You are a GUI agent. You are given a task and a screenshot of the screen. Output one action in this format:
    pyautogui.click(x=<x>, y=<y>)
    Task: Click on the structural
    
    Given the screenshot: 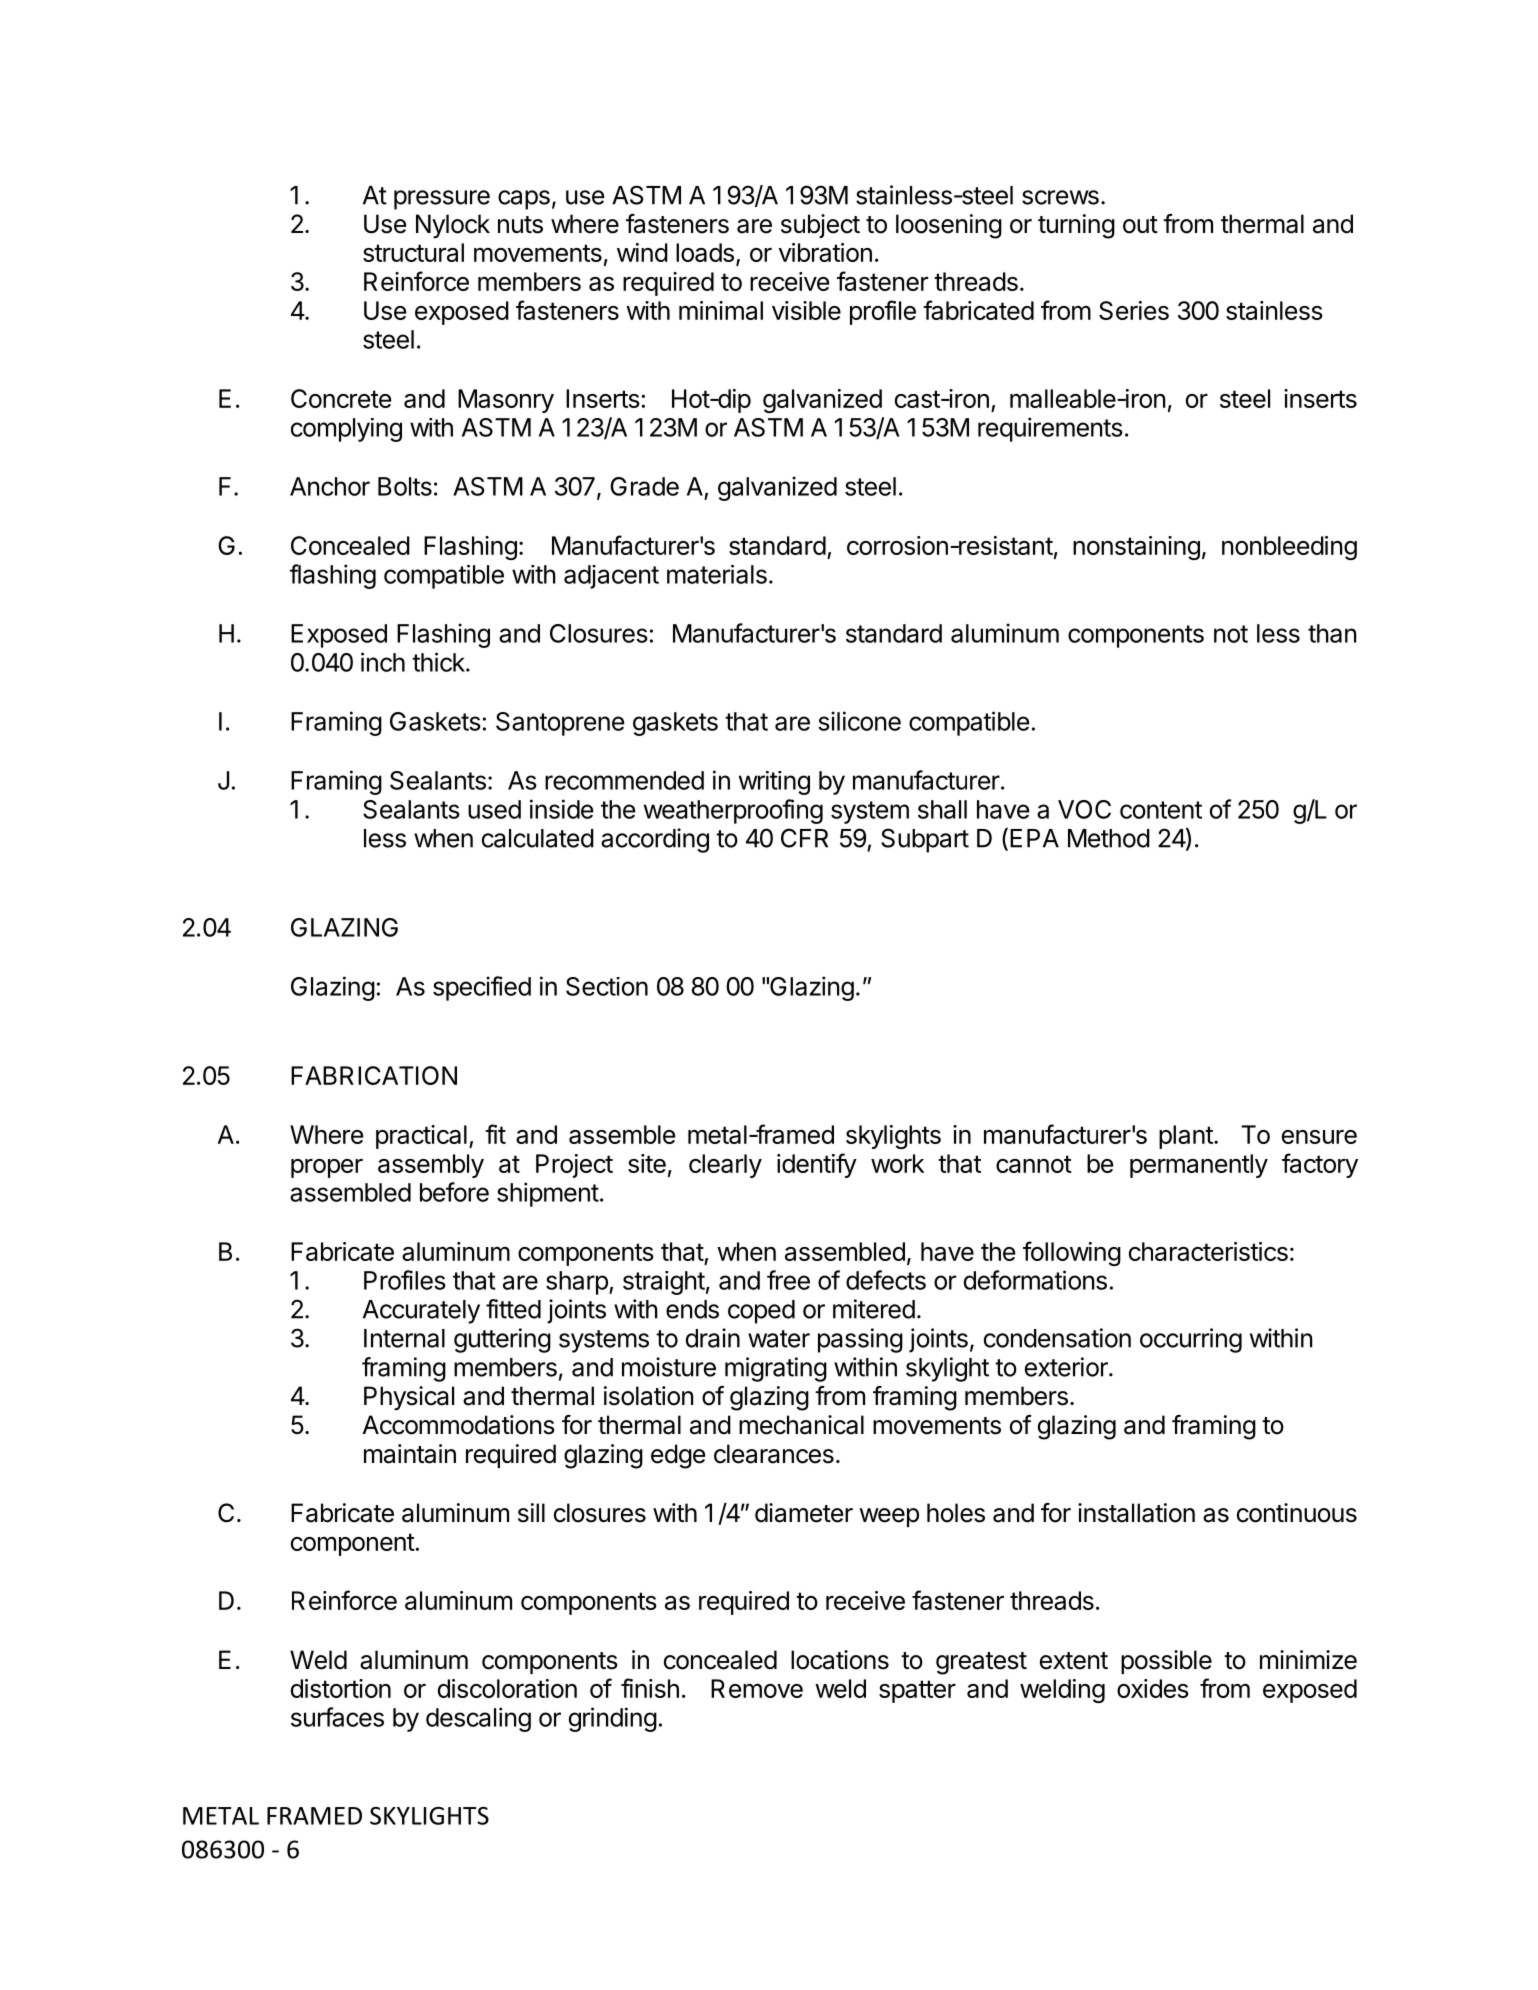 What is the action you would take?
    pyautogui.click(x=413, y=252)
